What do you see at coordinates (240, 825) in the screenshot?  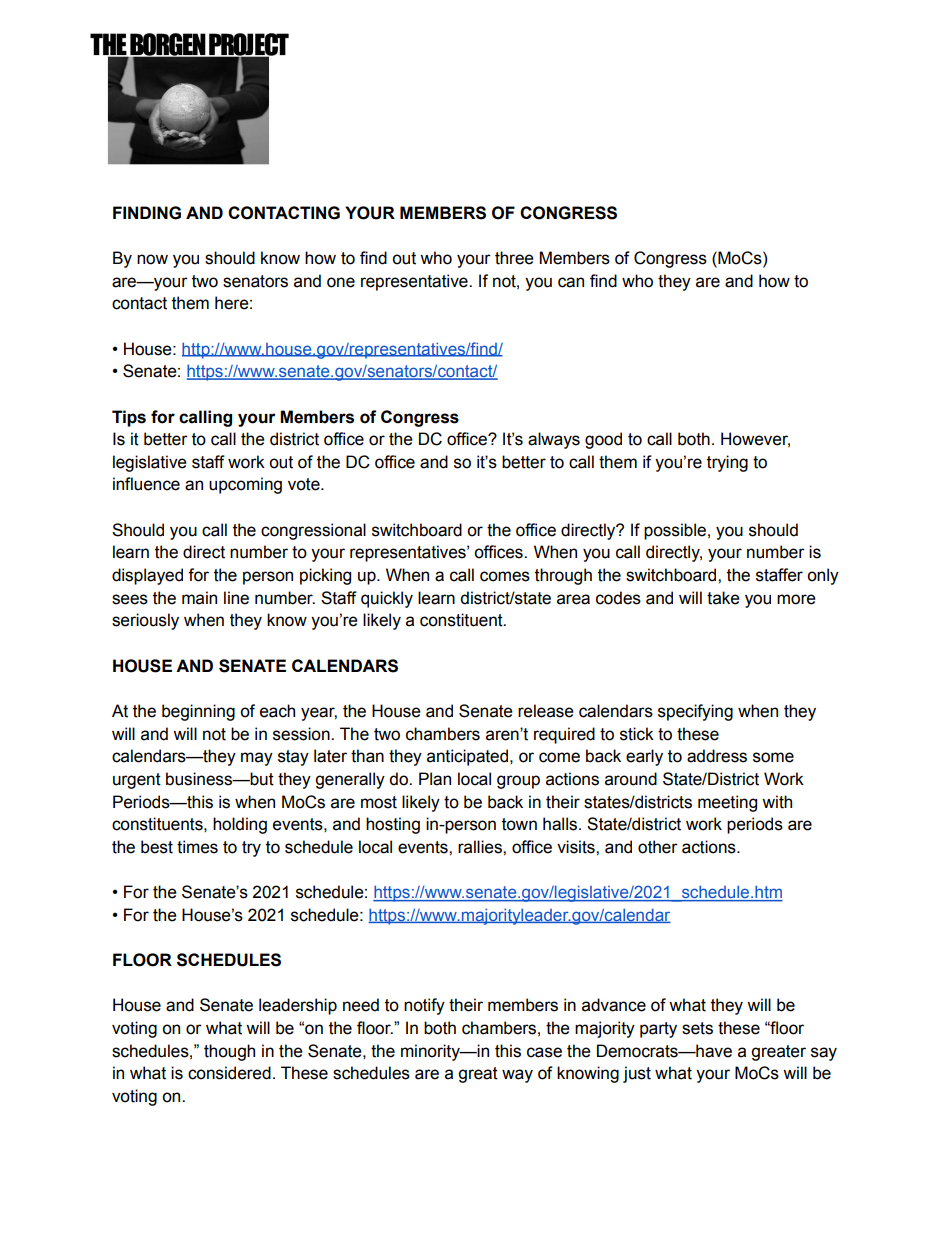 I see `holding` at bounding box center [240, 825].
